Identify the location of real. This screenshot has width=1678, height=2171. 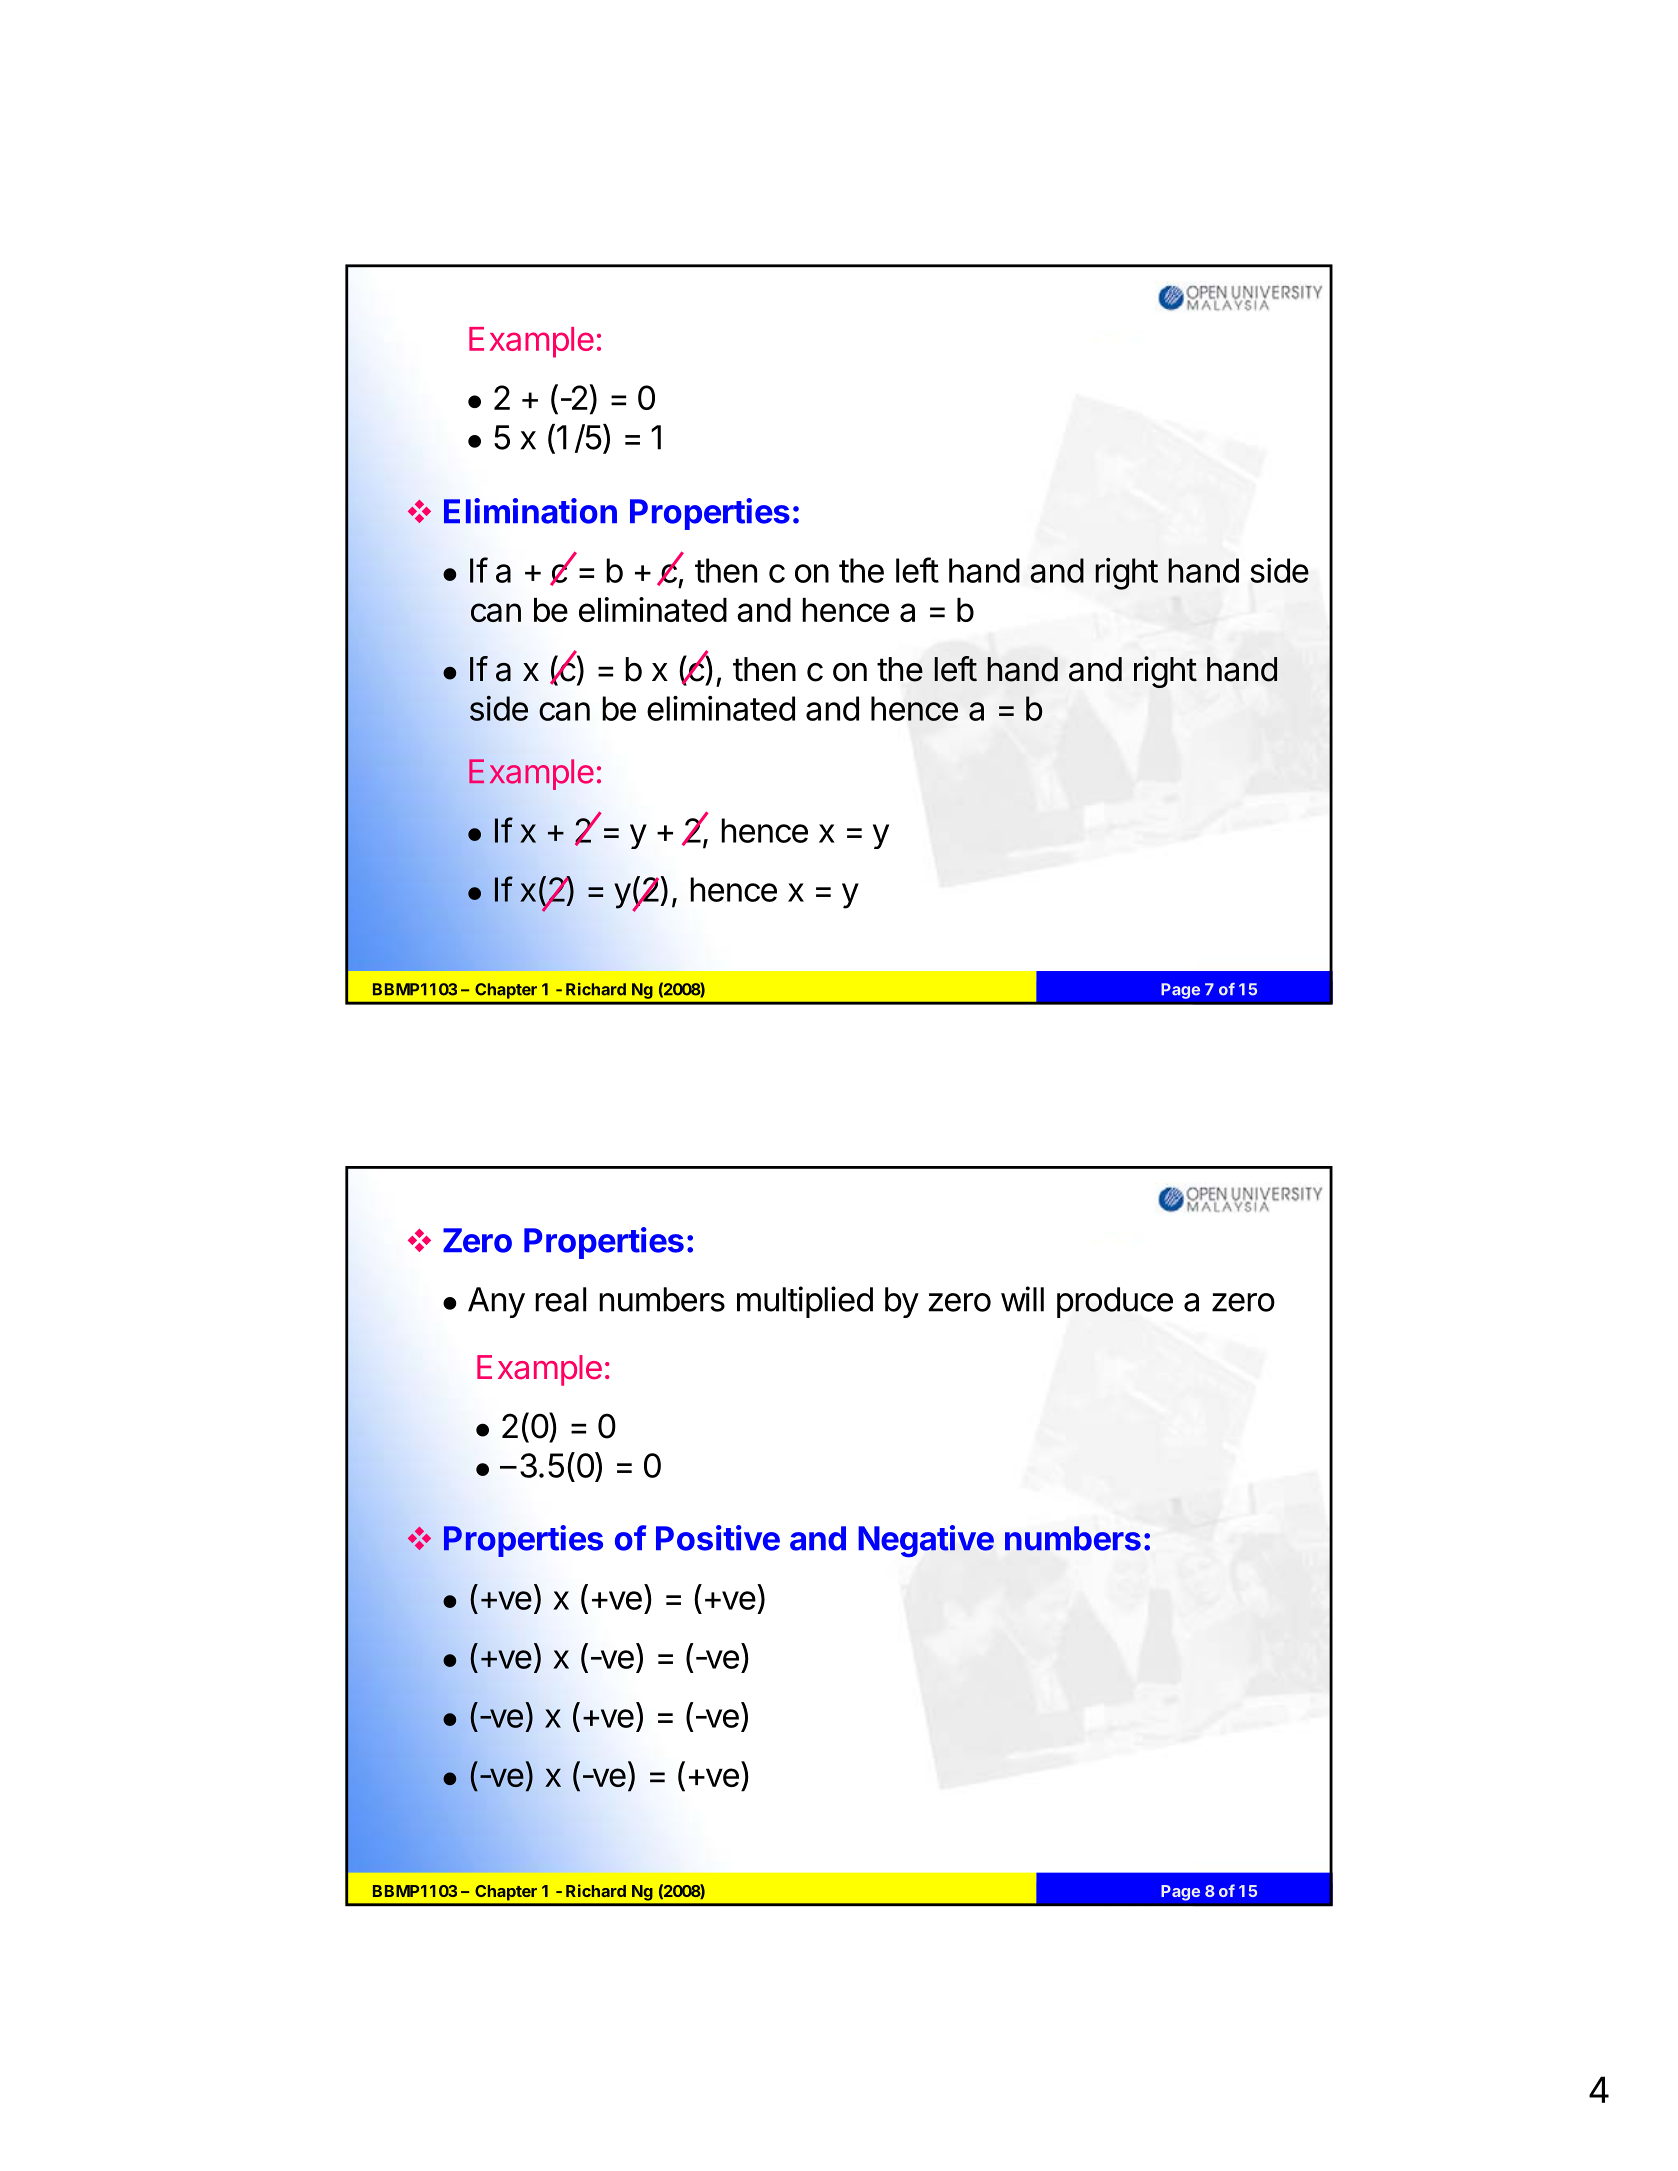
(560, 1299).
